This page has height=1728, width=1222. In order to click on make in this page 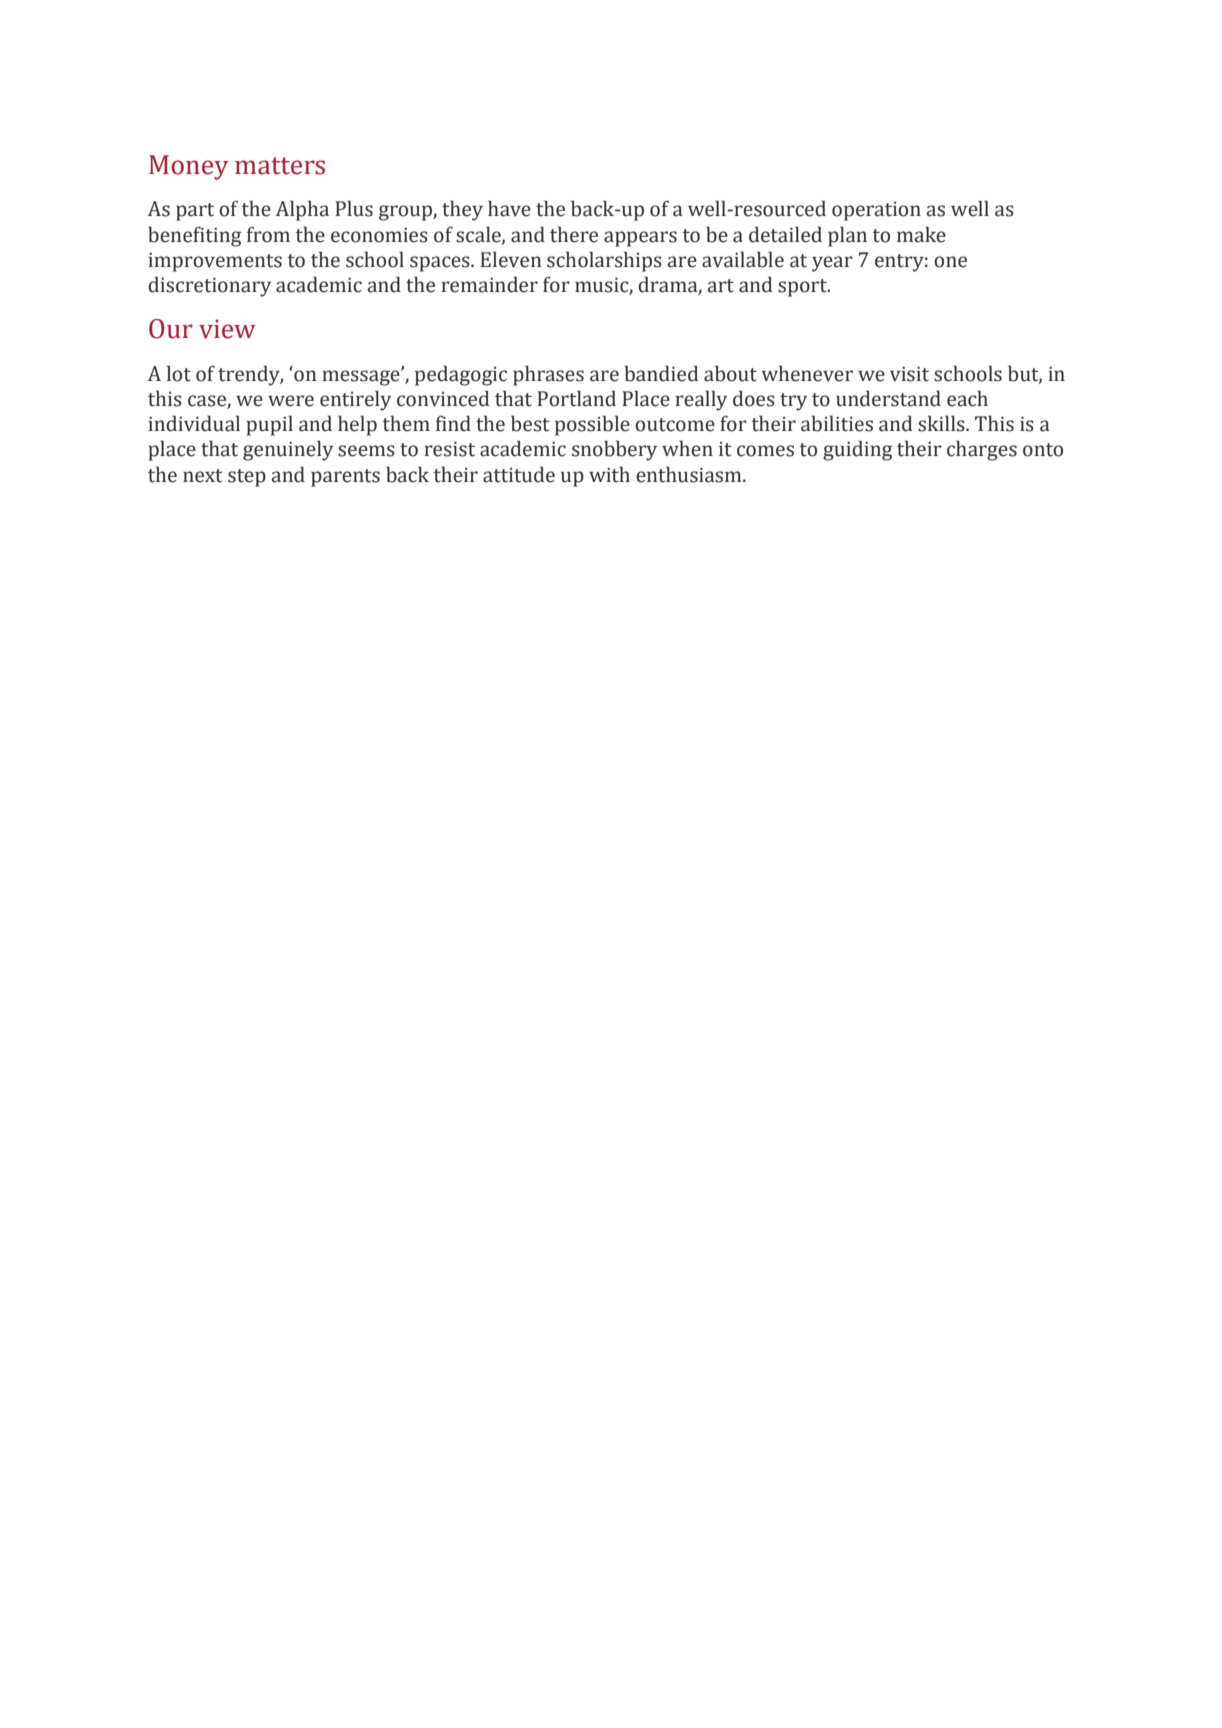, I will do `click(921, 234)`.
